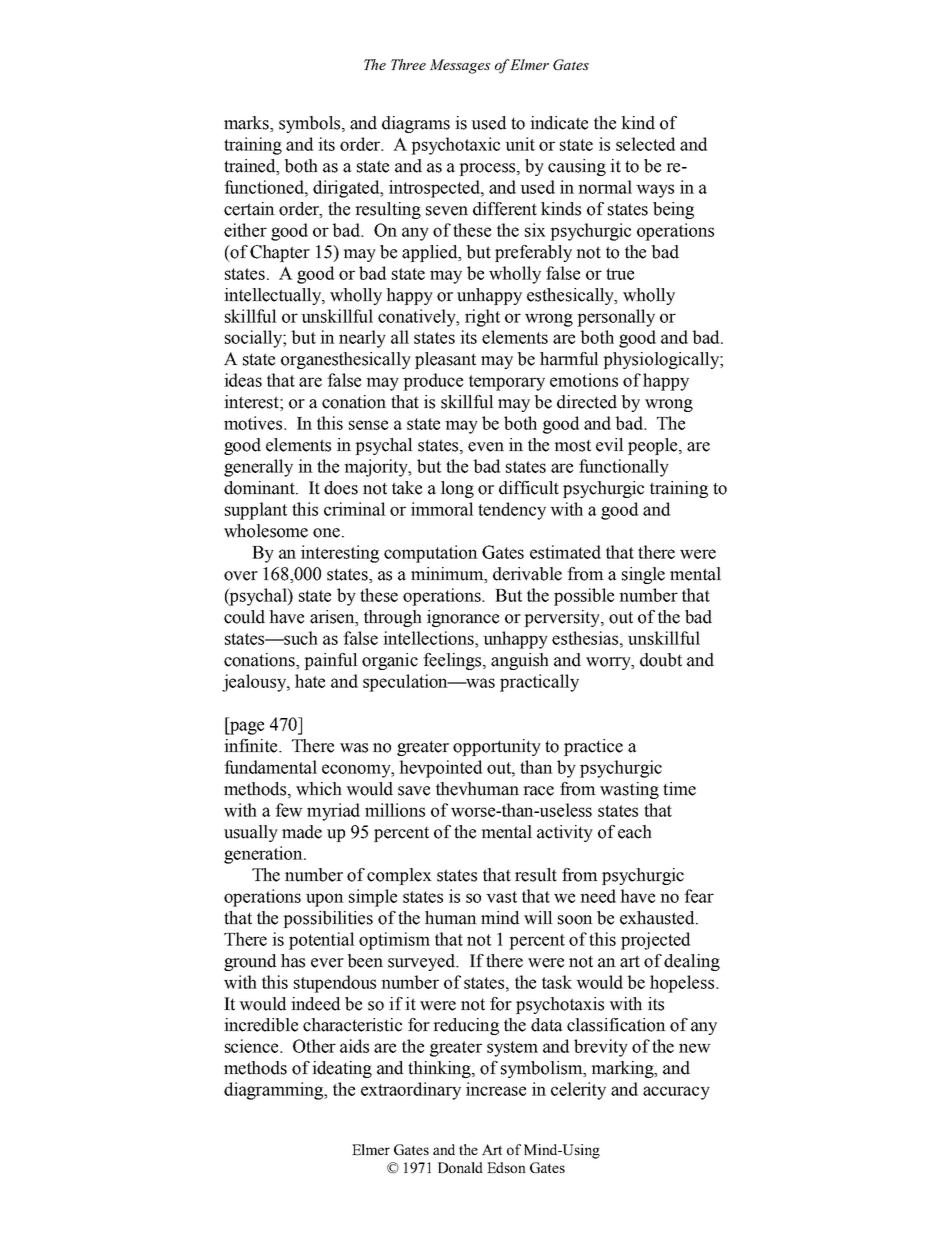 Image resolution: width=952 pixels, height=1233 pixels. Describe the element at coordinates (645, 144) in the image. I see `selected` at that location.
